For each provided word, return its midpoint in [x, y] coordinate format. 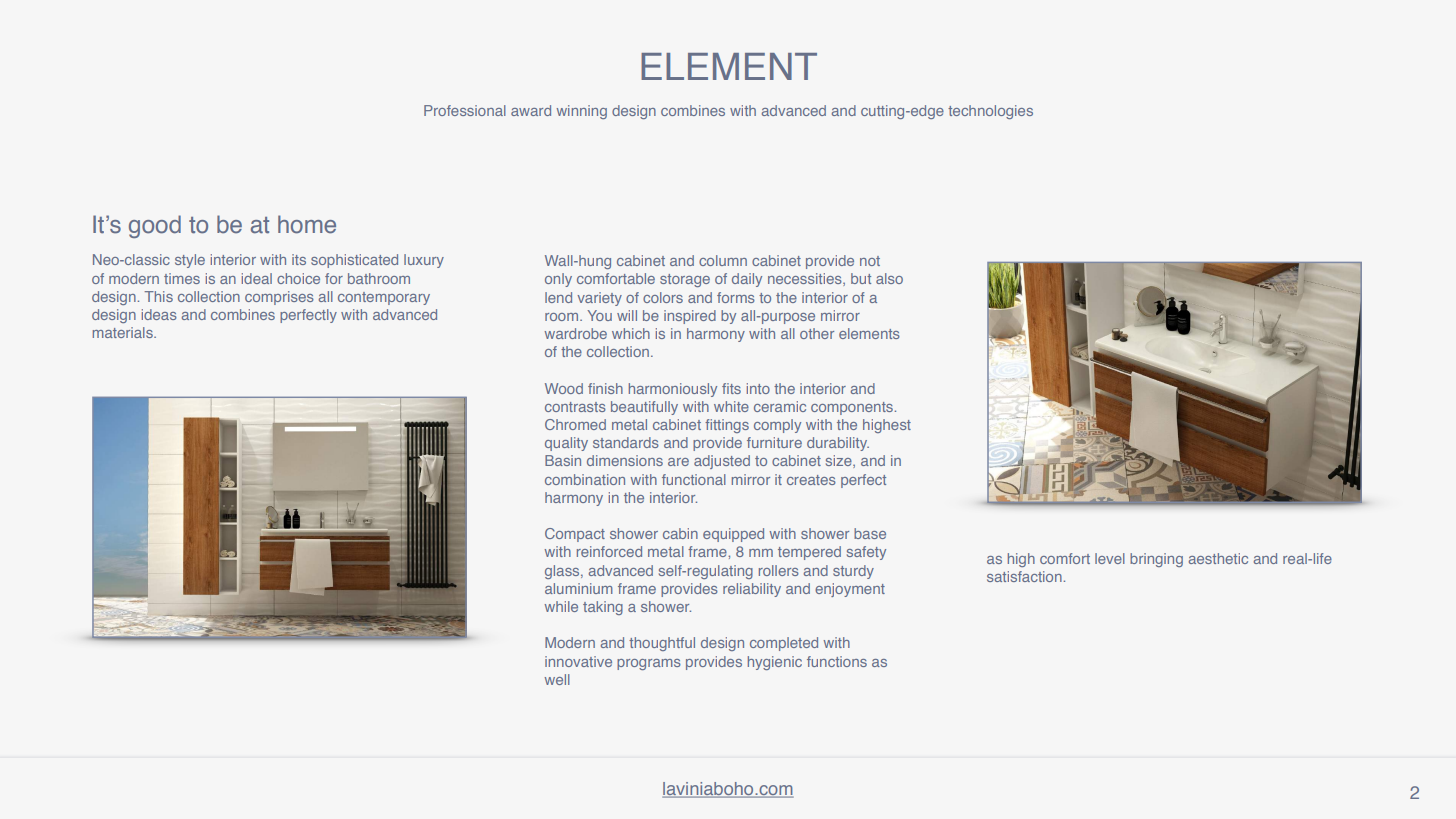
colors [663, 297]
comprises [279, 298]
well [557, 679]
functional [694, 479]
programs [649, 664]
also [889, 278]
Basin [563, 460]
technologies [990, 112]
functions [837, 661]
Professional [465, 110]
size [840, 461]
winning [581, 112]
